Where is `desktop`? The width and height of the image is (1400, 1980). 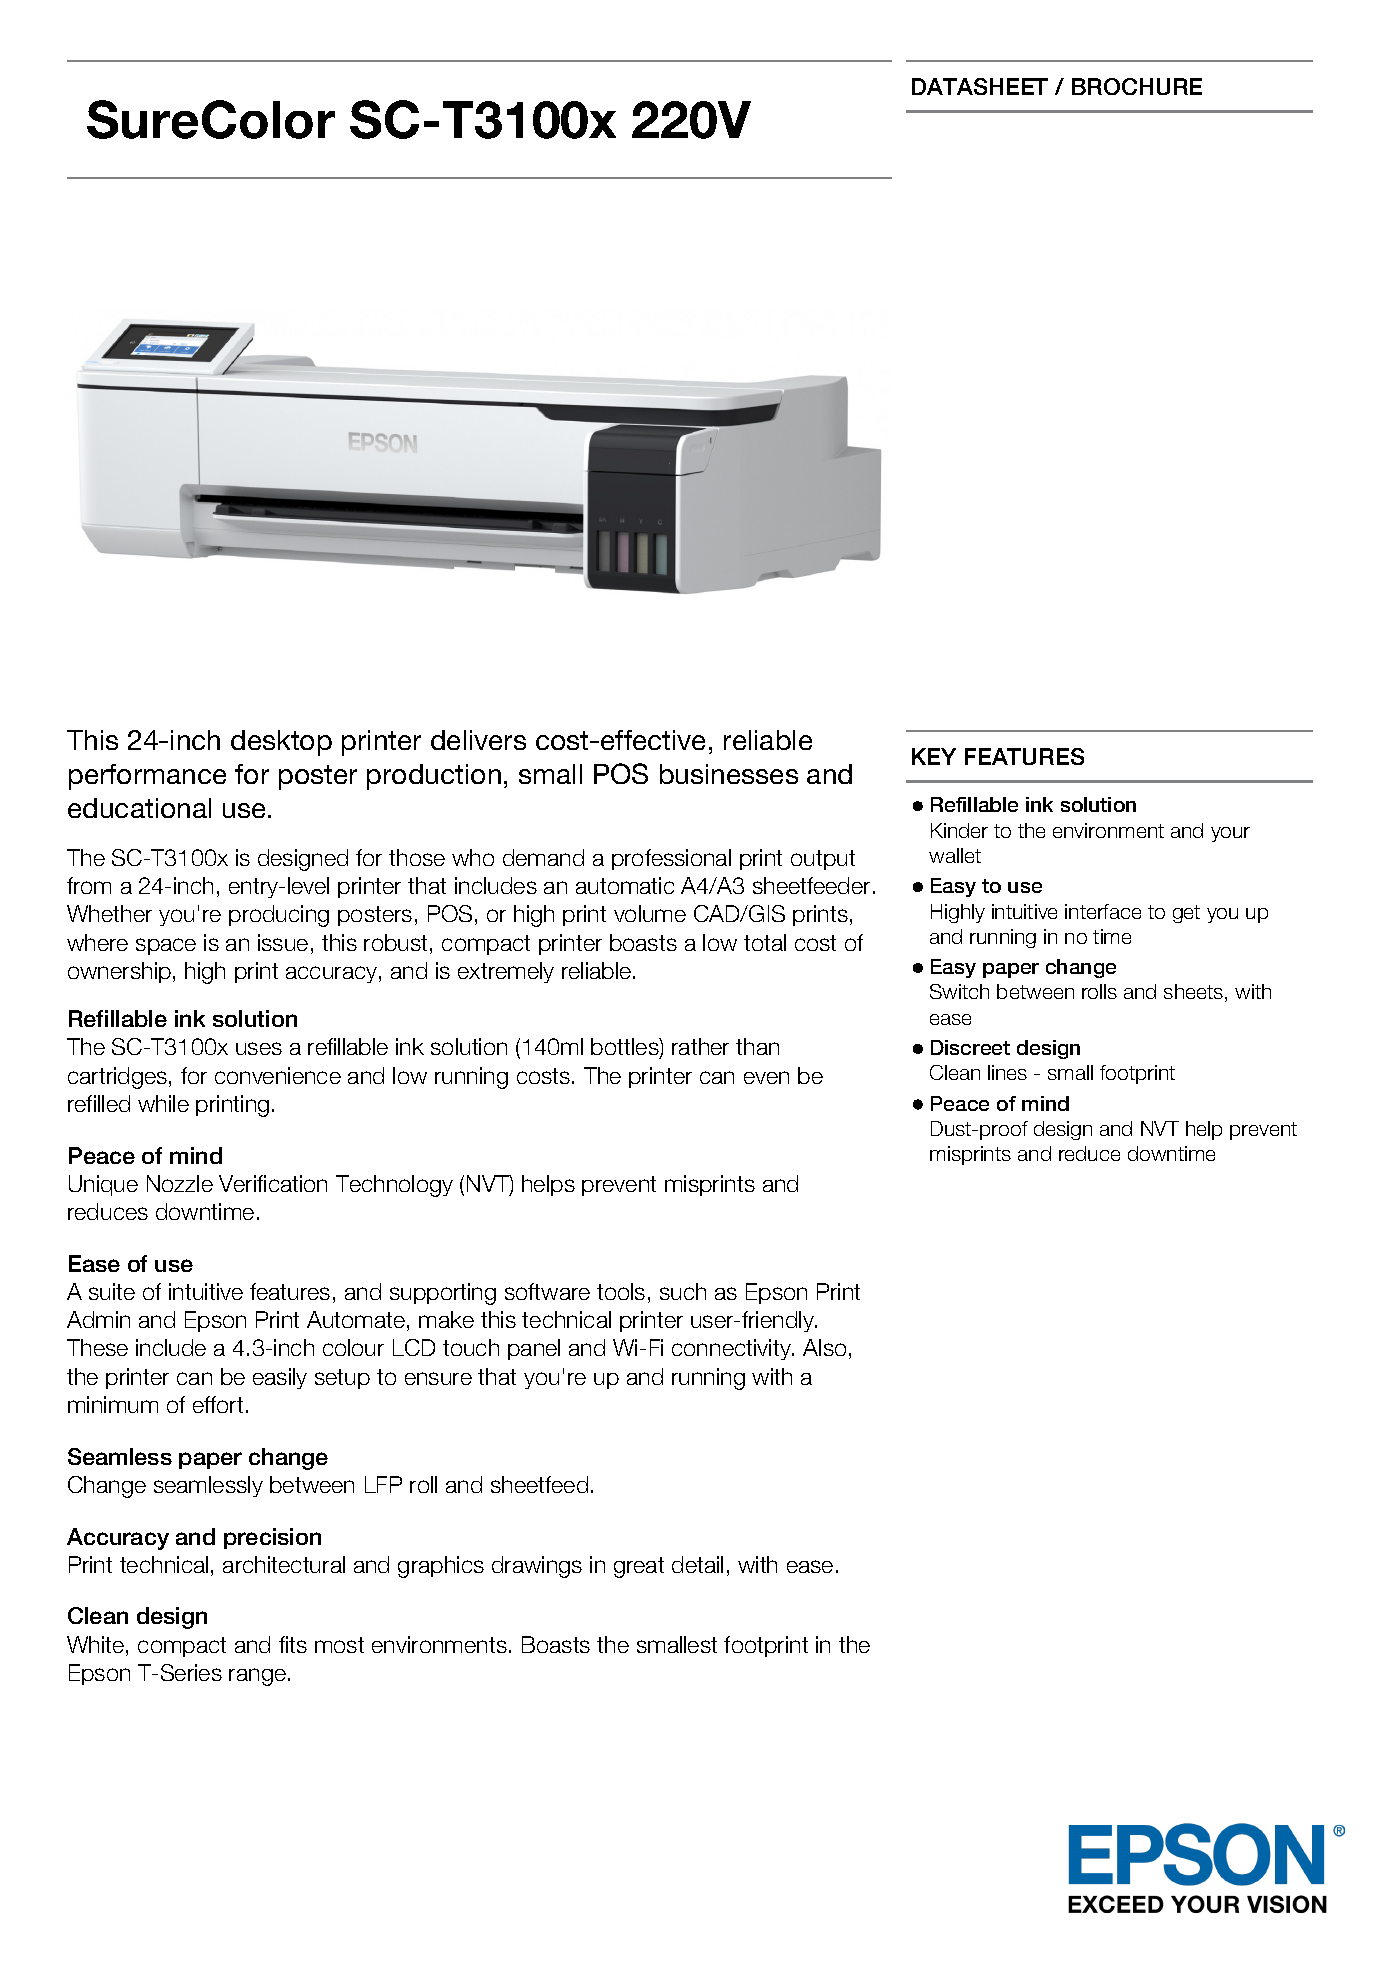
desktop is located at coordinates (281, 743).
